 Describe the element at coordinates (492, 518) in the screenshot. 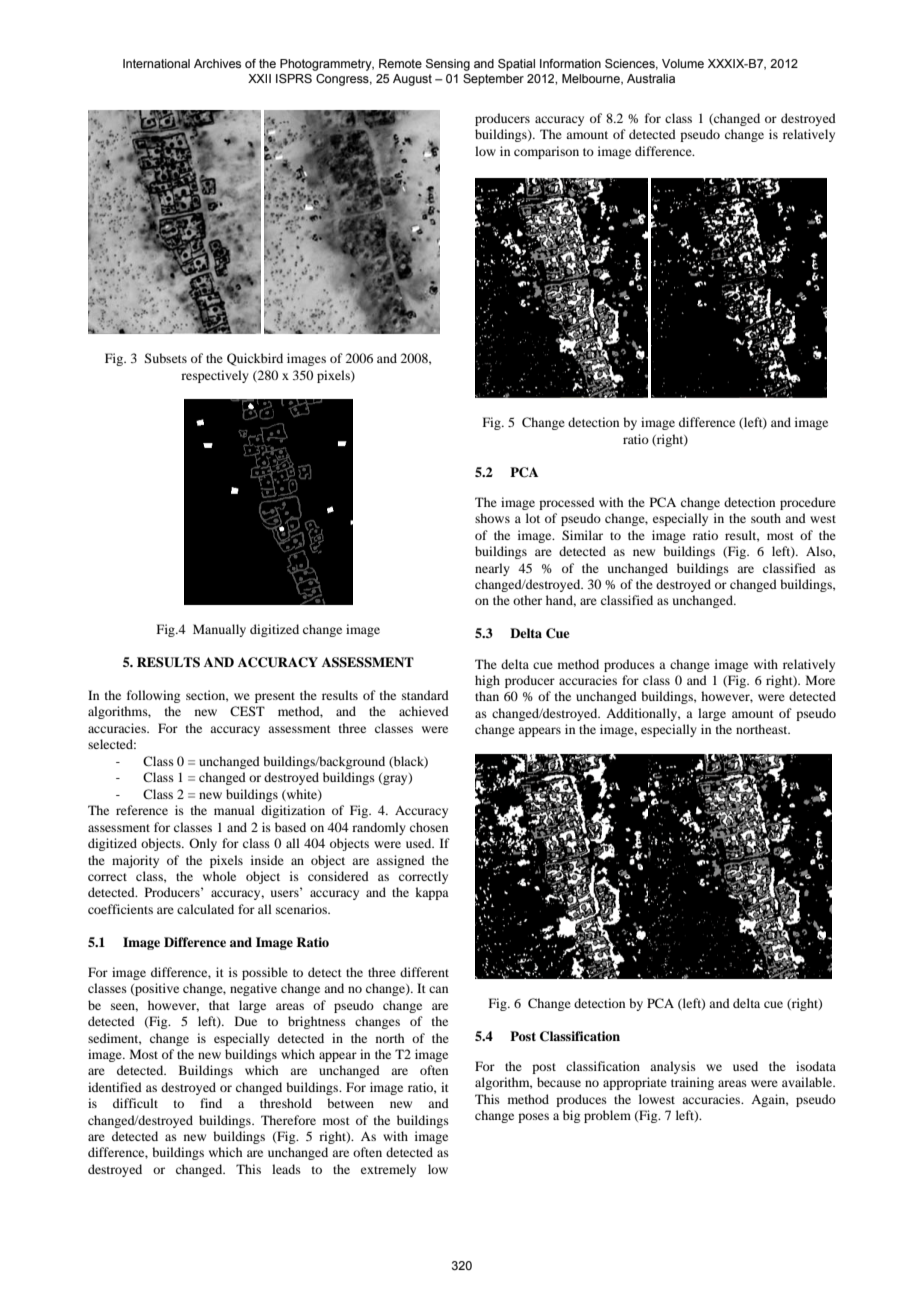

I see `shows` at that location.
